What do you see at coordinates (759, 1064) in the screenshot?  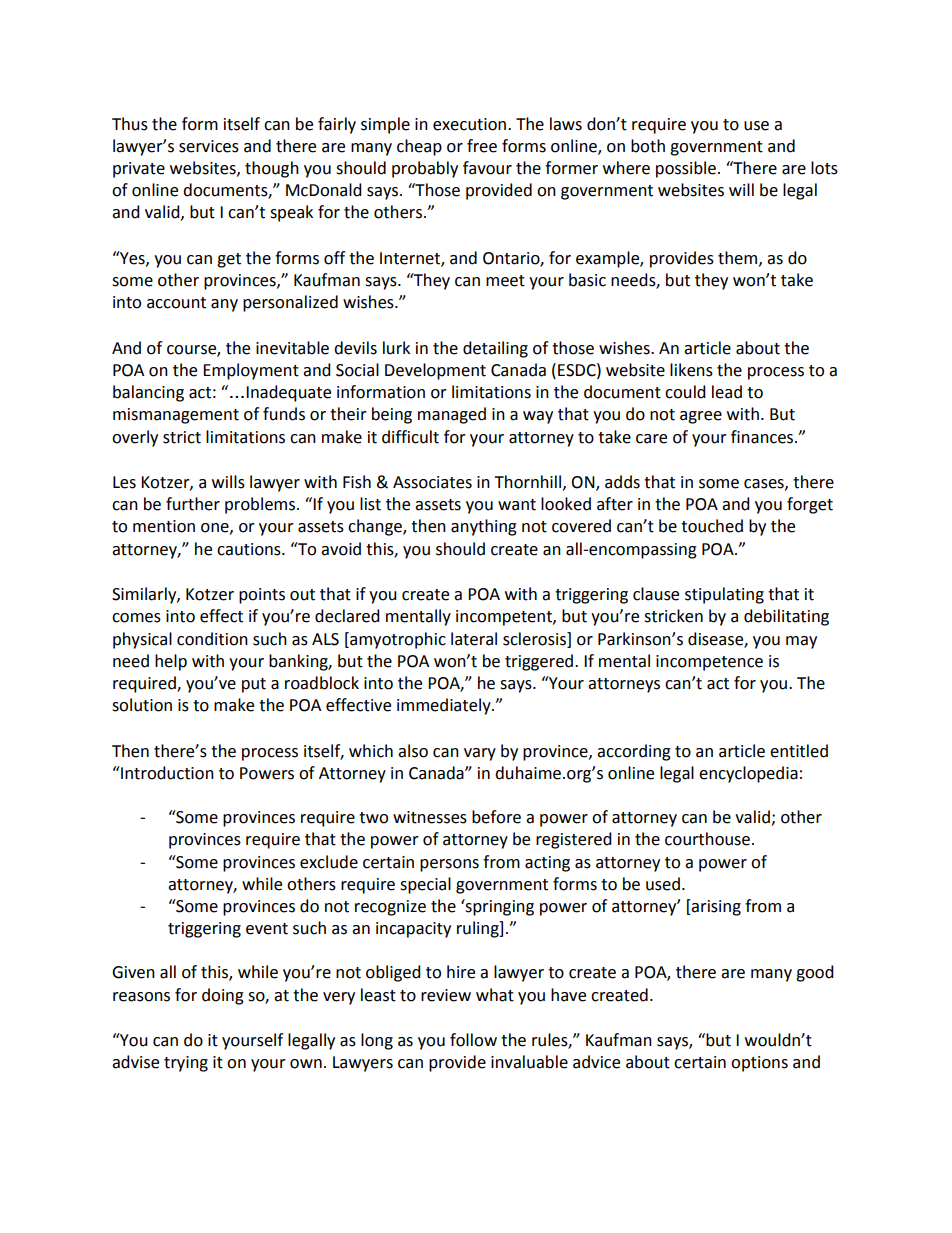 I see `options` at bounding box center [759, 1064].
